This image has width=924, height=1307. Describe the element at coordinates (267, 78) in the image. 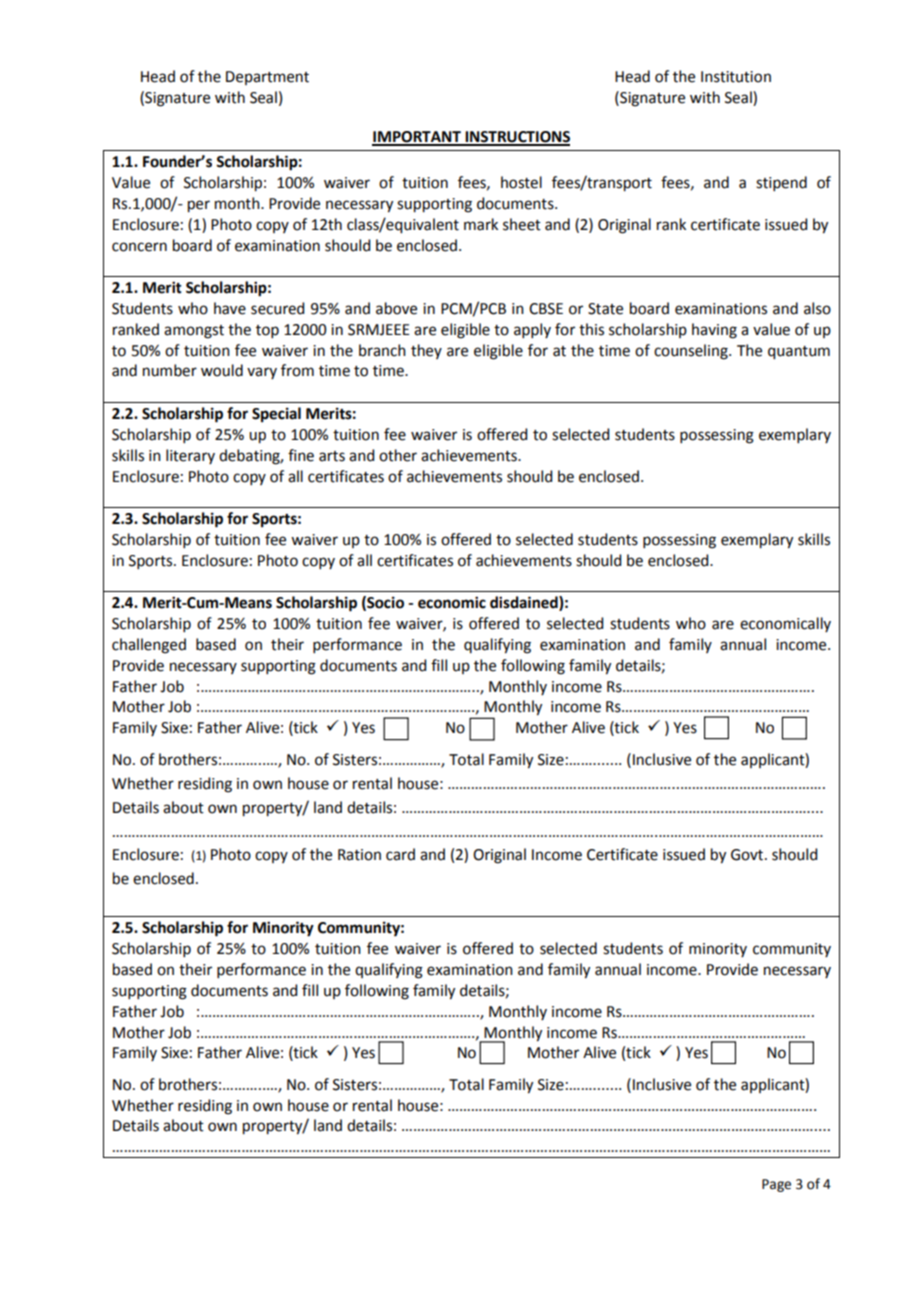

I see `Department` at that location.
